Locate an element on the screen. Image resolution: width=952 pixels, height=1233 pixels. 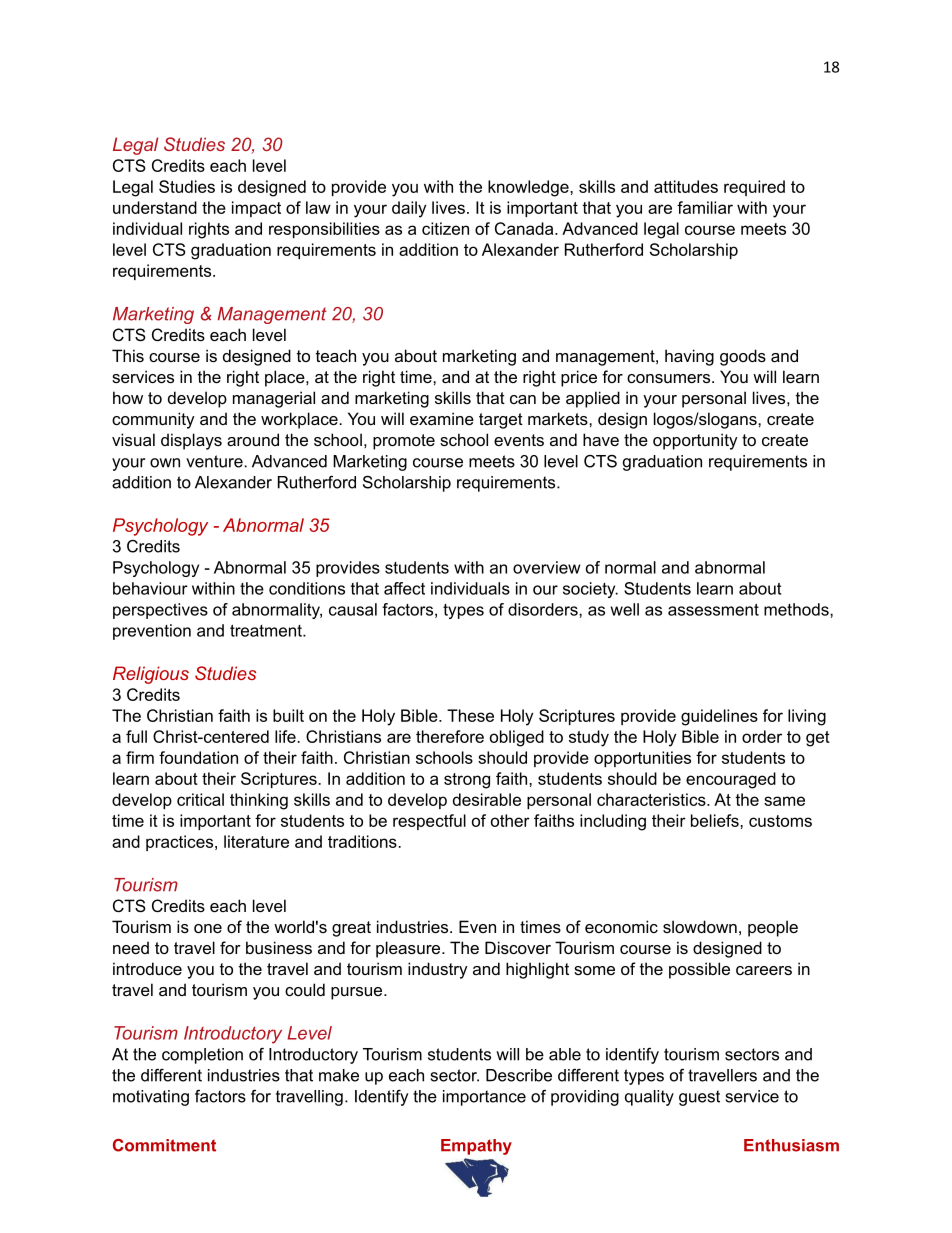
opportunity is located at coordinates (695, 441).
